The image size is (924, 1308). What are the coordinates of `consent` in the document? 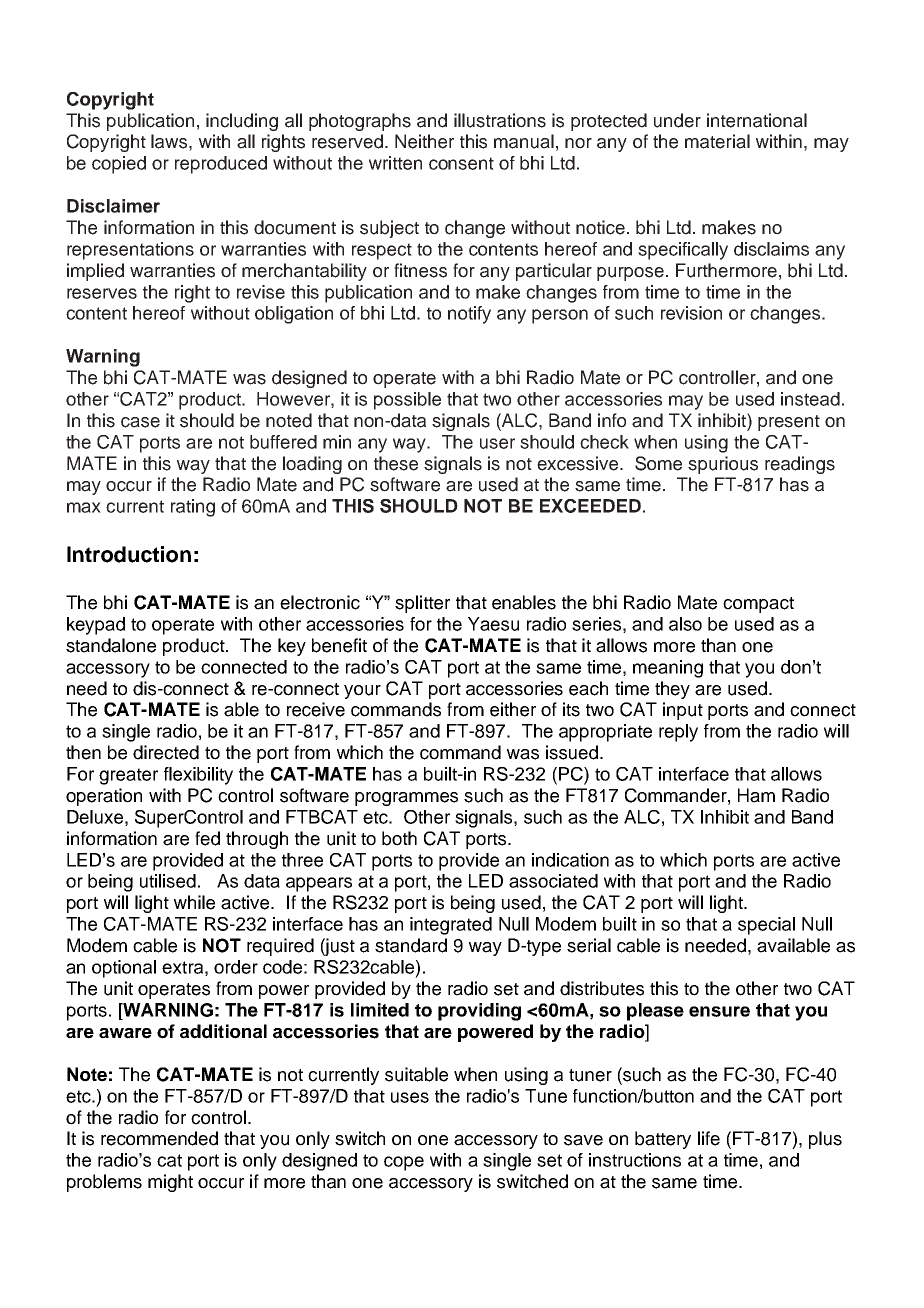 It's located at (461, 163).
